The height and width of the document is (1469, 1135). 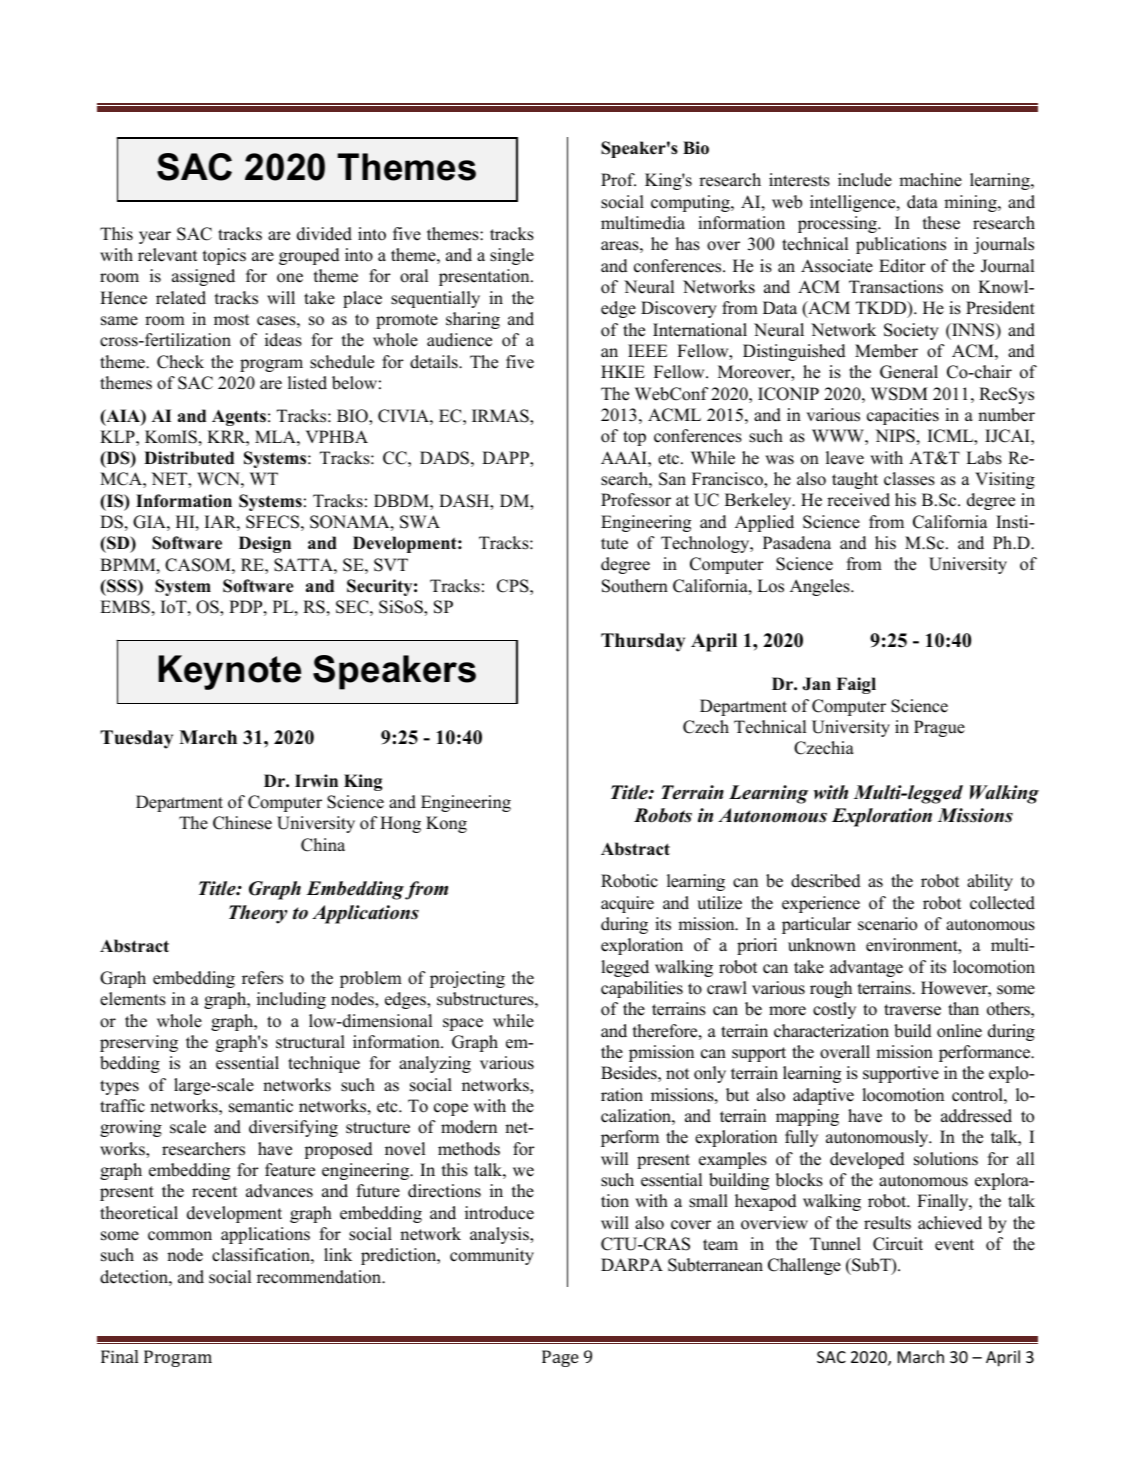 What do you see at coordinates (898, 1244) in the document?
I see `Circuit` at bounding box center [898, 1244].
